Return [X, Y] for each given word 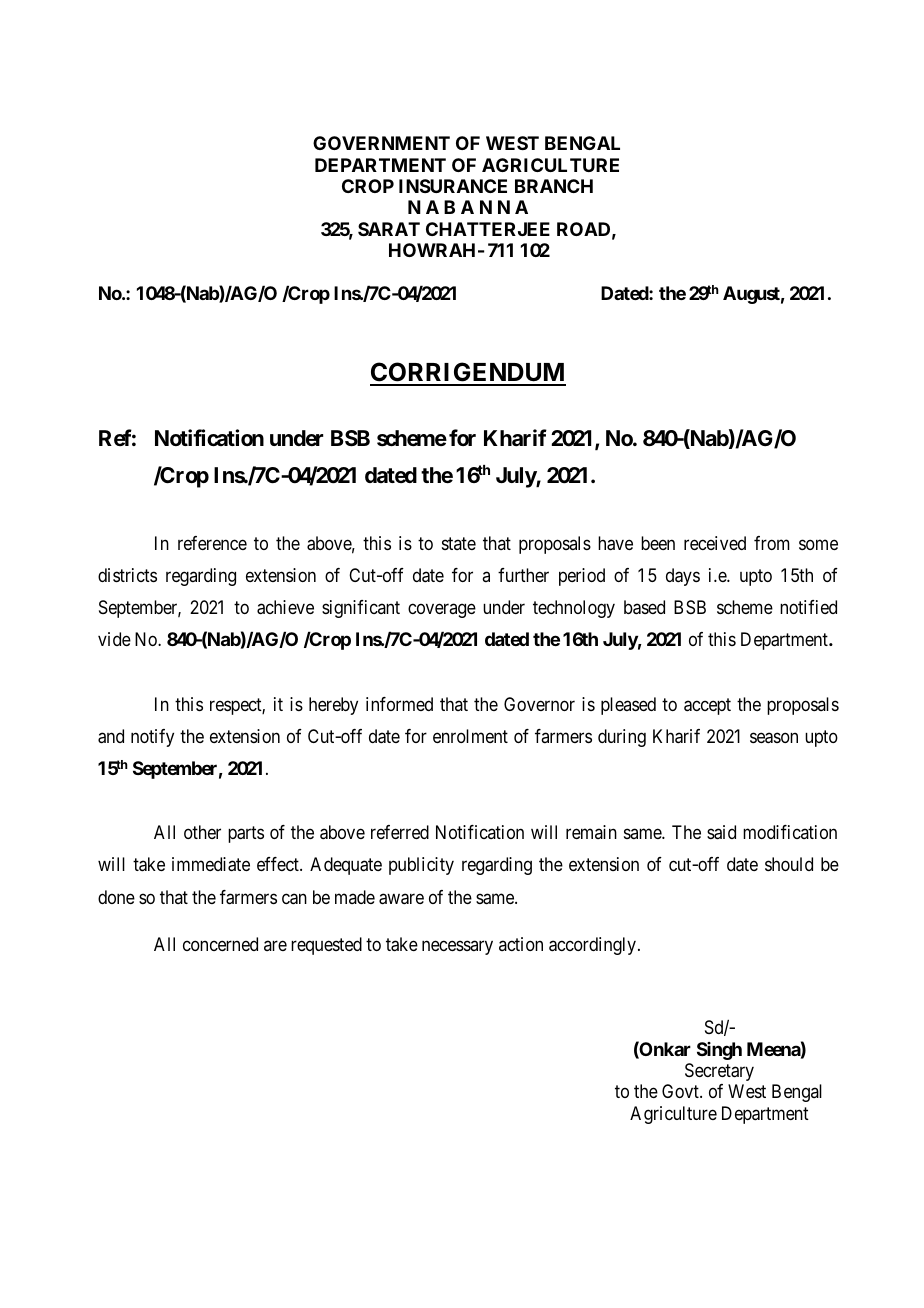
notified [808, 607]
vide [114, 639]
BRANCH [554, 186]
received [715, 543]
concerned [220, 944]
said [721, 832]
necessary [457, 948]
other [202, 832]
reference [212, 543]
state [459, 543]
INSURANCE [453, 186]
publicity [421, 866]
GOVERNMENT [381, 143]
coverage [442, 611]
